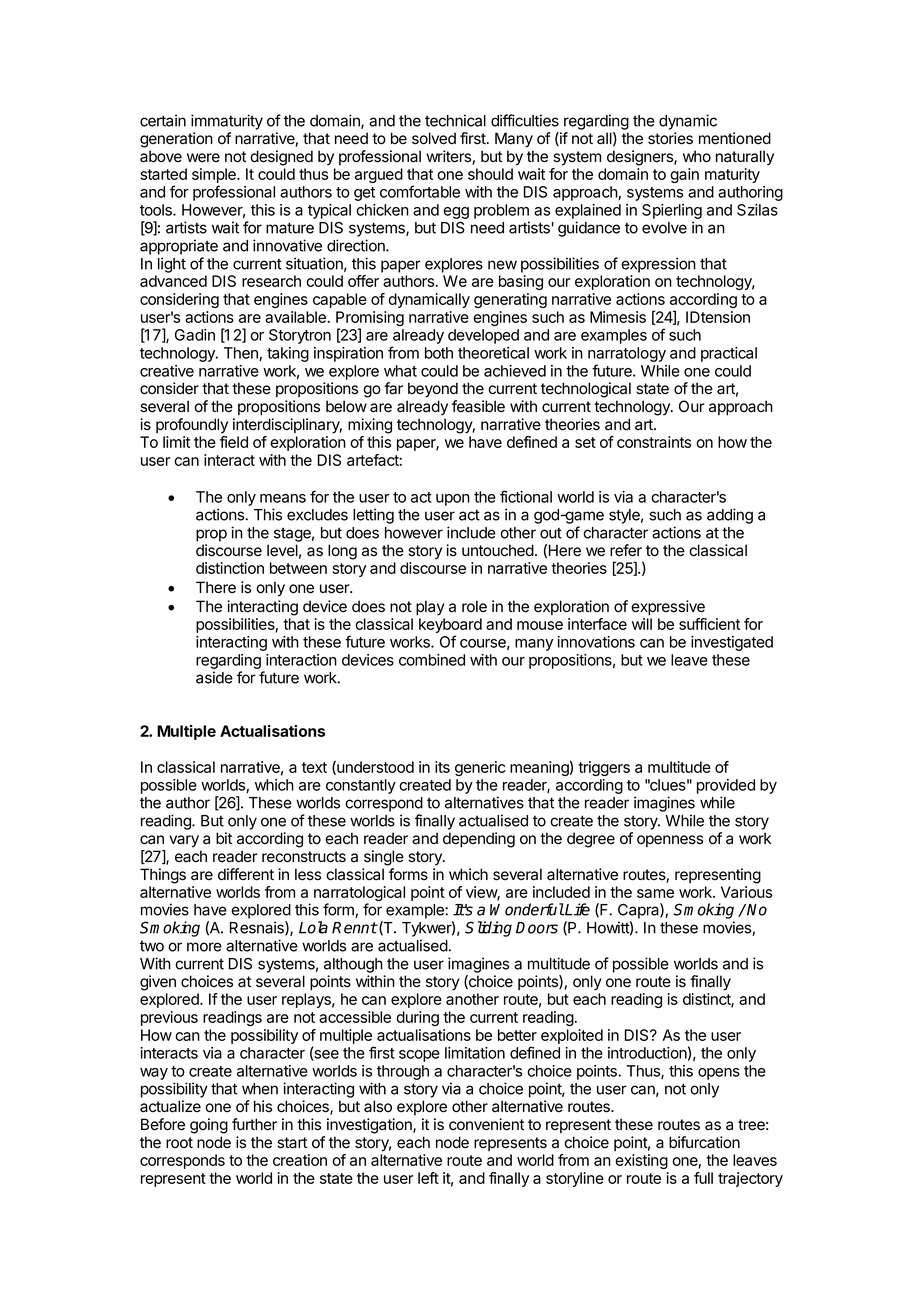 The image size is (924, 1308). Describe the element at coordinates (246, 874) in the screenshot. I see `different` at that location.
